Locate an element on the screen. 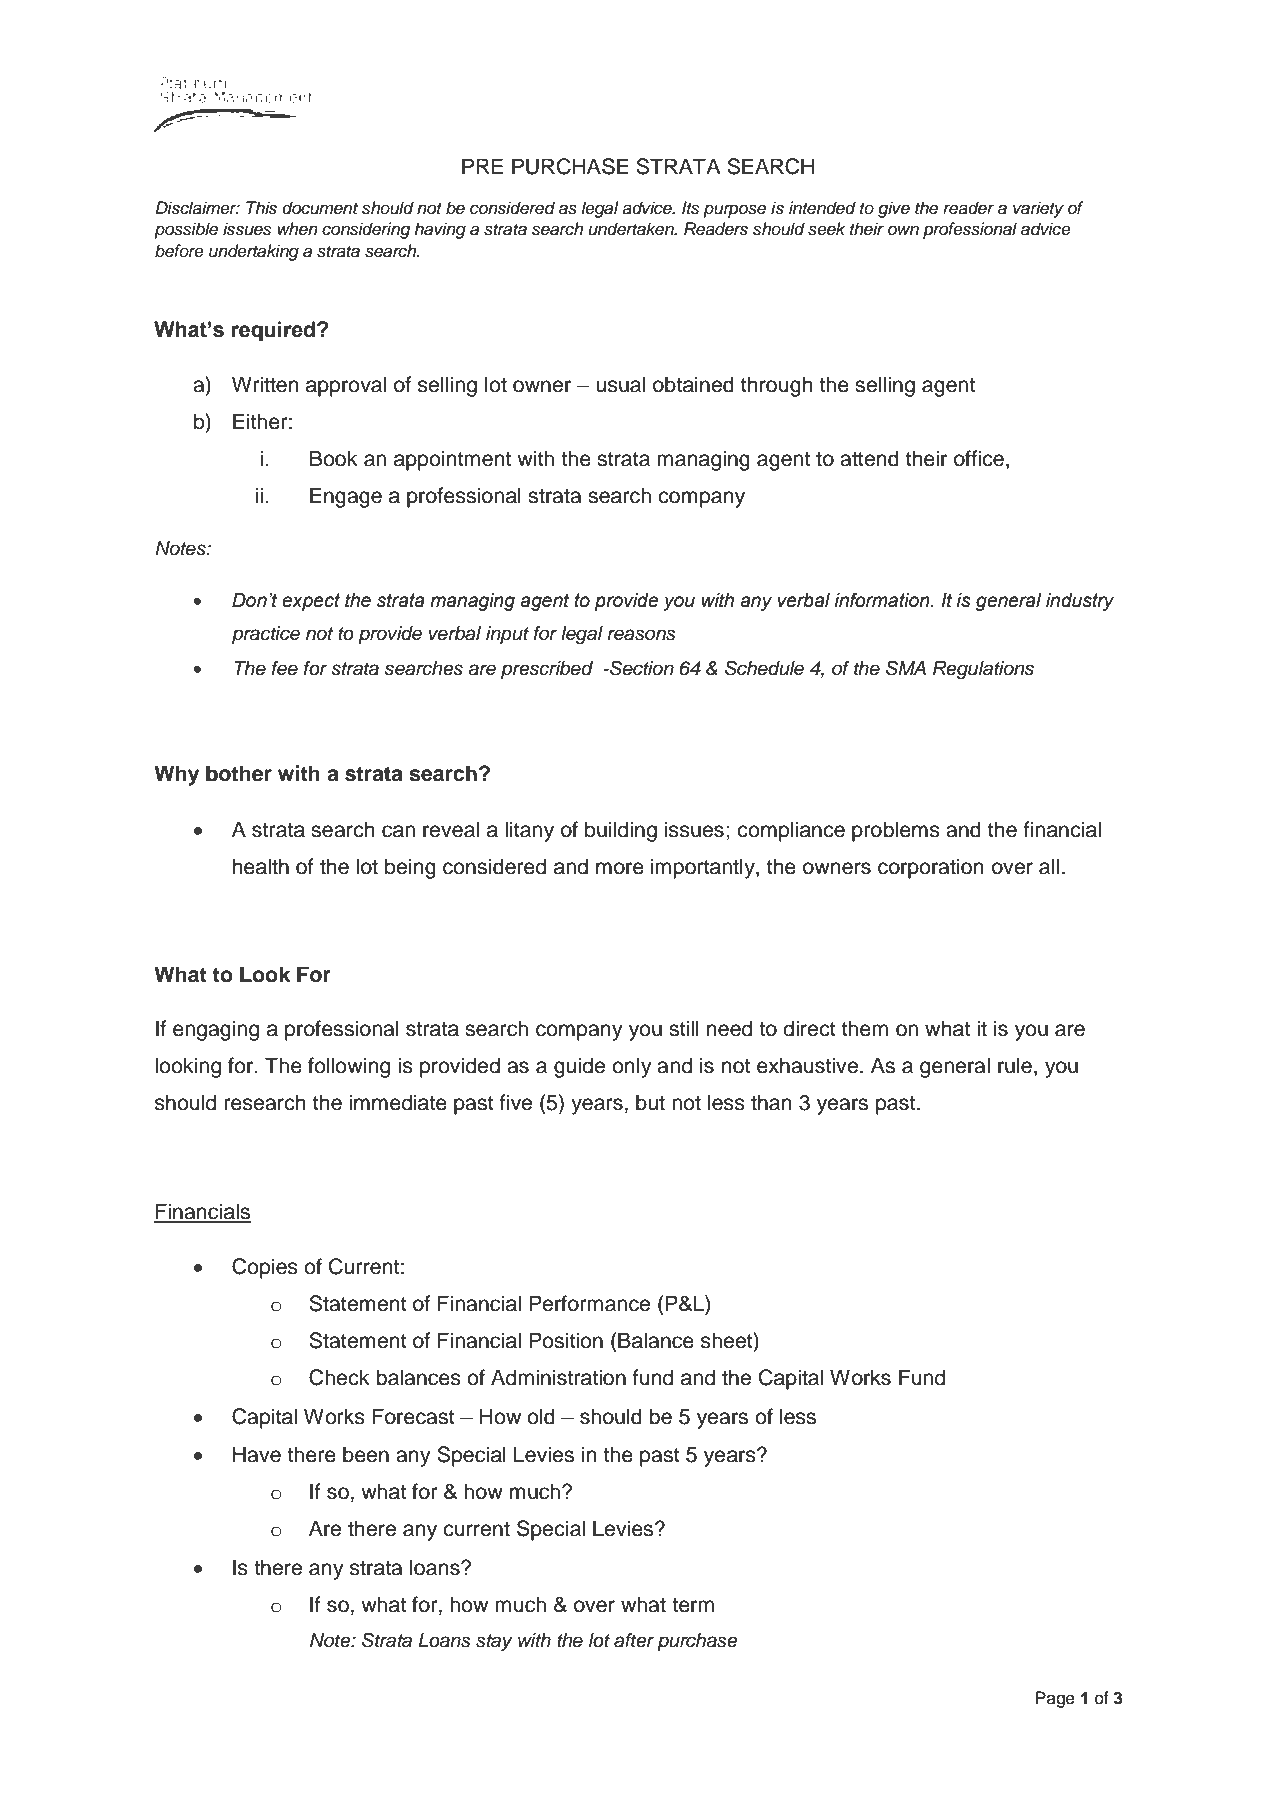 This screenshot has width=1277, height=1806. undertaken is located at coordinates (632, 229).
